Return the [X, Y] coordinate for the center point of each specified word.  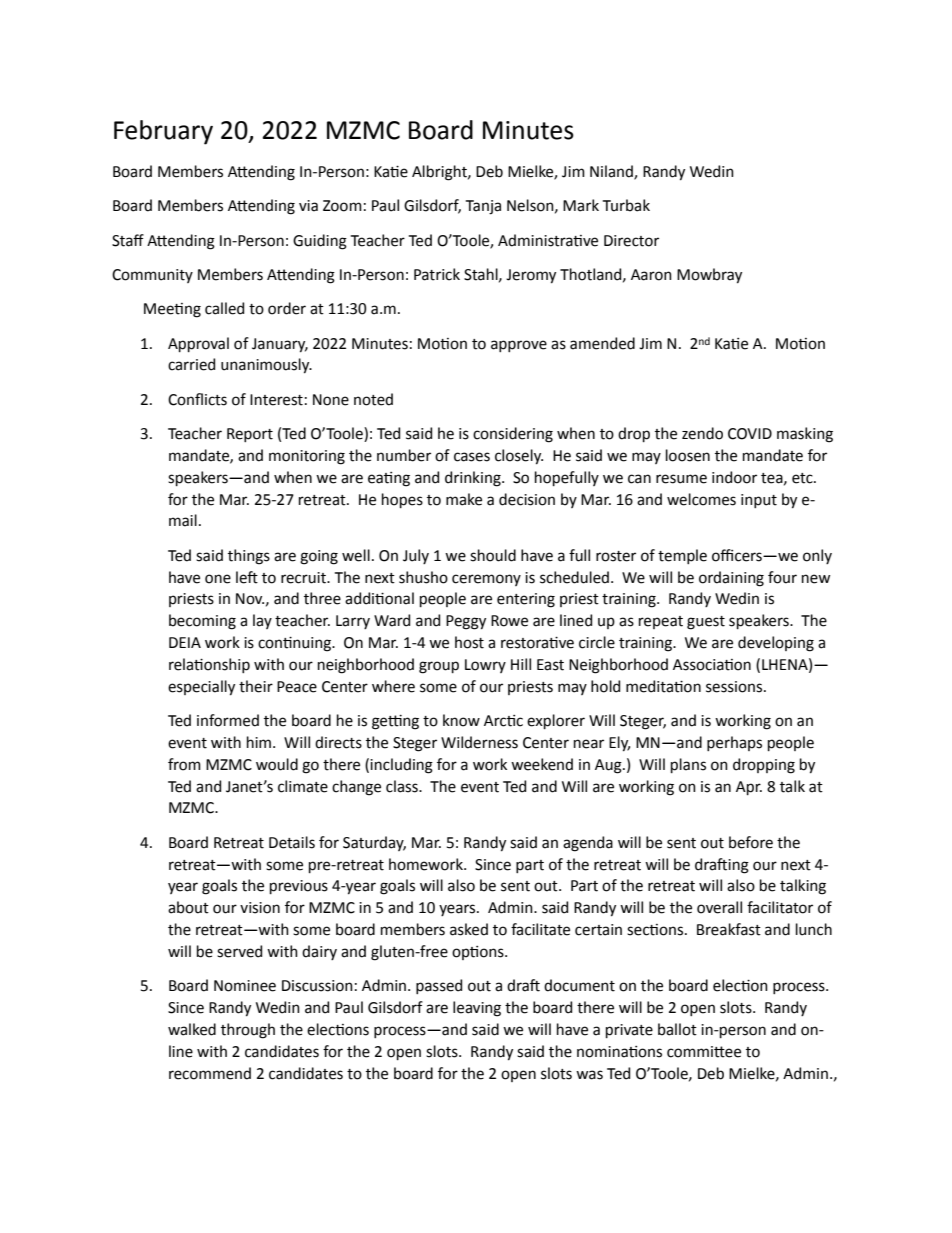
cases [472, 457]
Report [250, 435]
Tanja [483, 207]
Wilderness [479, 742]
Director [631, 241]
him [260, 742]
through [248, 1031]
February [163, 132]
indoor [734, 477]
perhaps [734, 743]
